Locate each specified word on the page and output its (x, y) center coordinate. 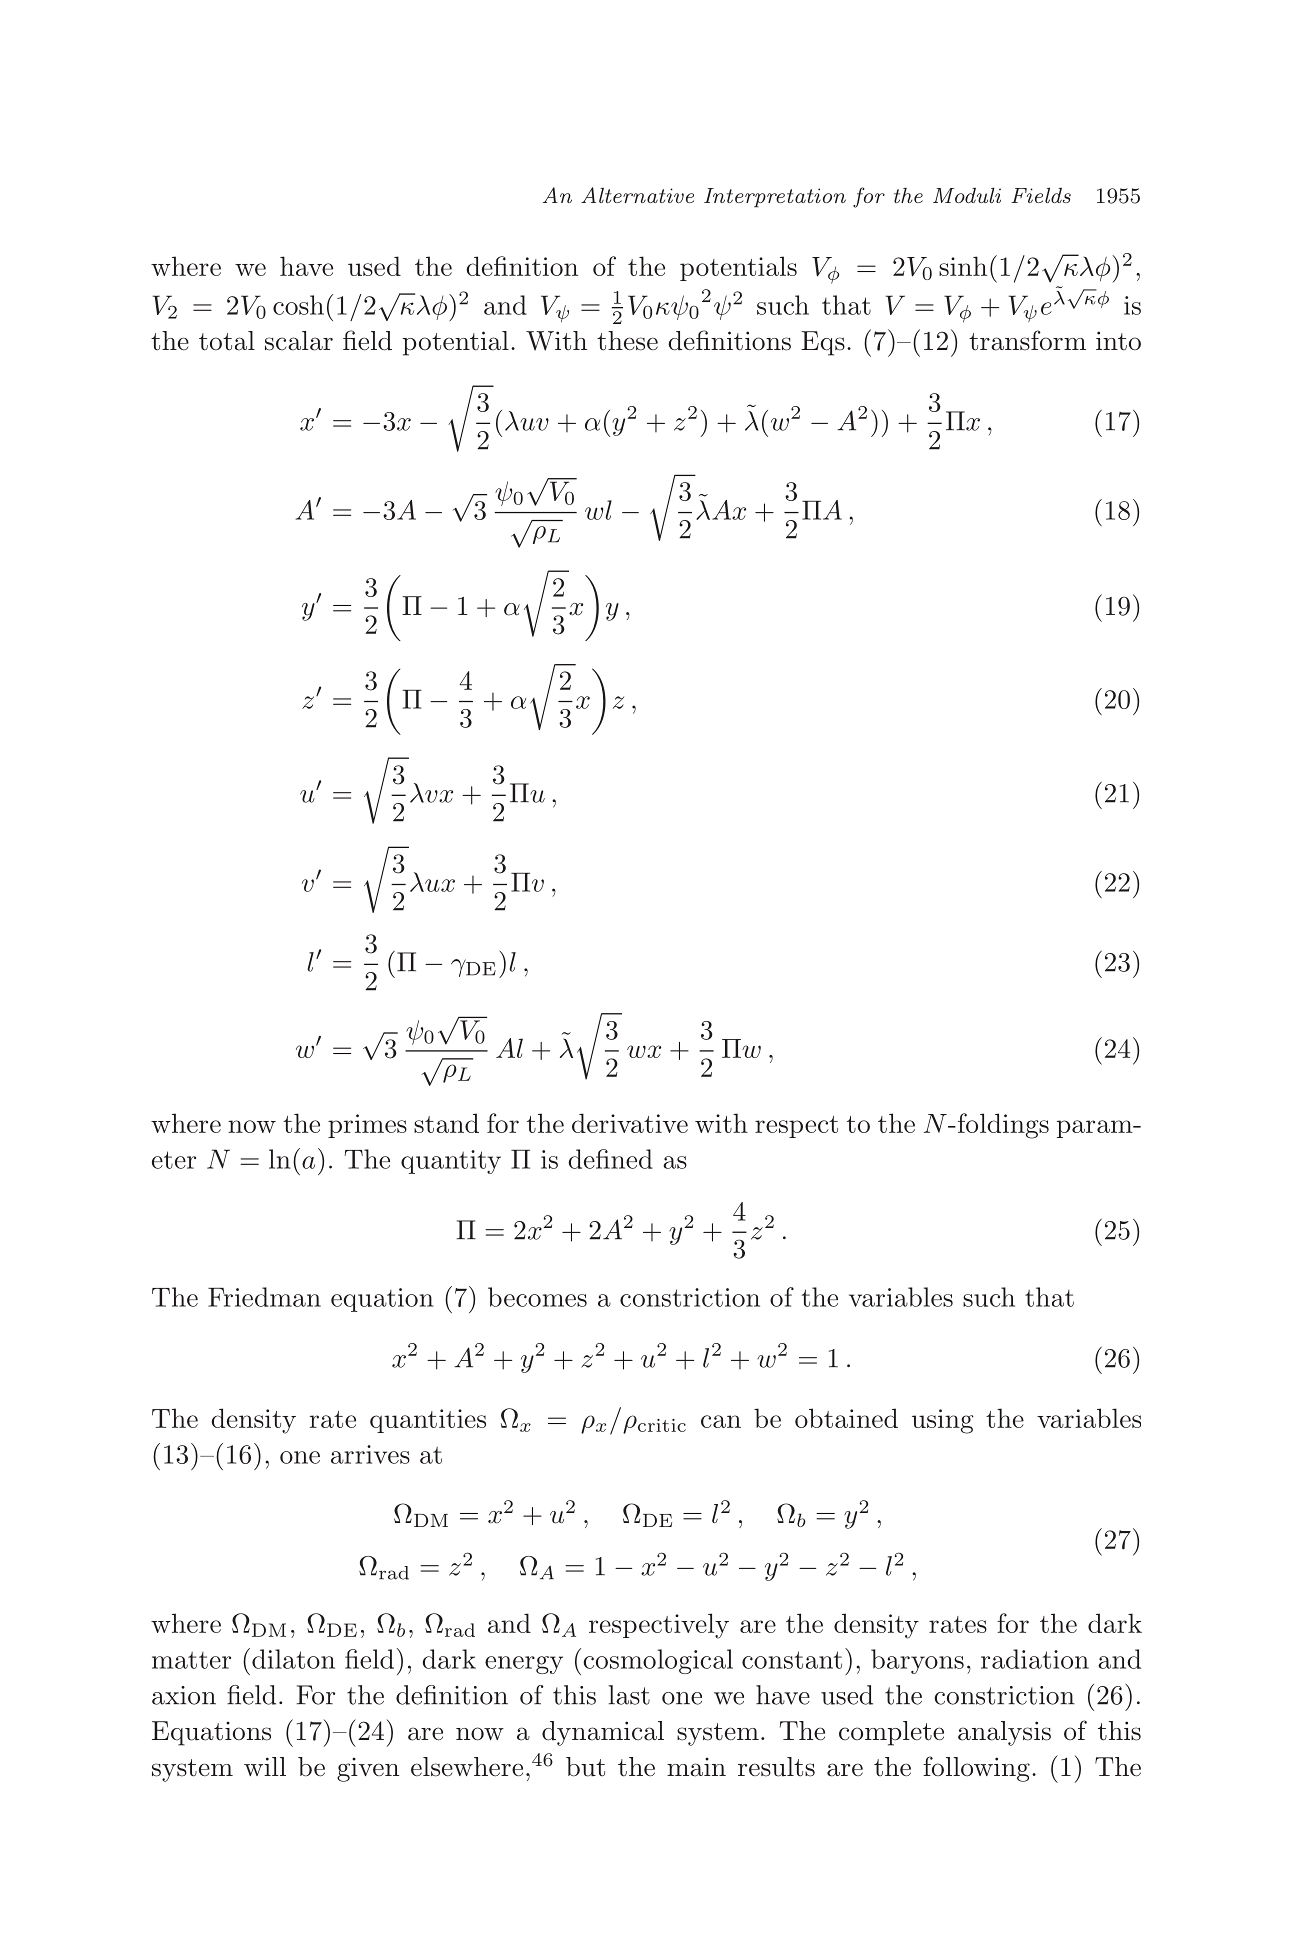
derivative (630, 1123)
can (721, 1421)
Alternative (637, 195)
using (943, 1421)
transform (1027, 340)
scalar (299, 341)
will (265, 1766)
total (227, 341)
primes (367, 1126)
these (627, 341)
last (629, 1695)
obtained (846, 1418)
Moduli (967, 195)
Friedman (264, 1297)
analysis (1004, 1733)
